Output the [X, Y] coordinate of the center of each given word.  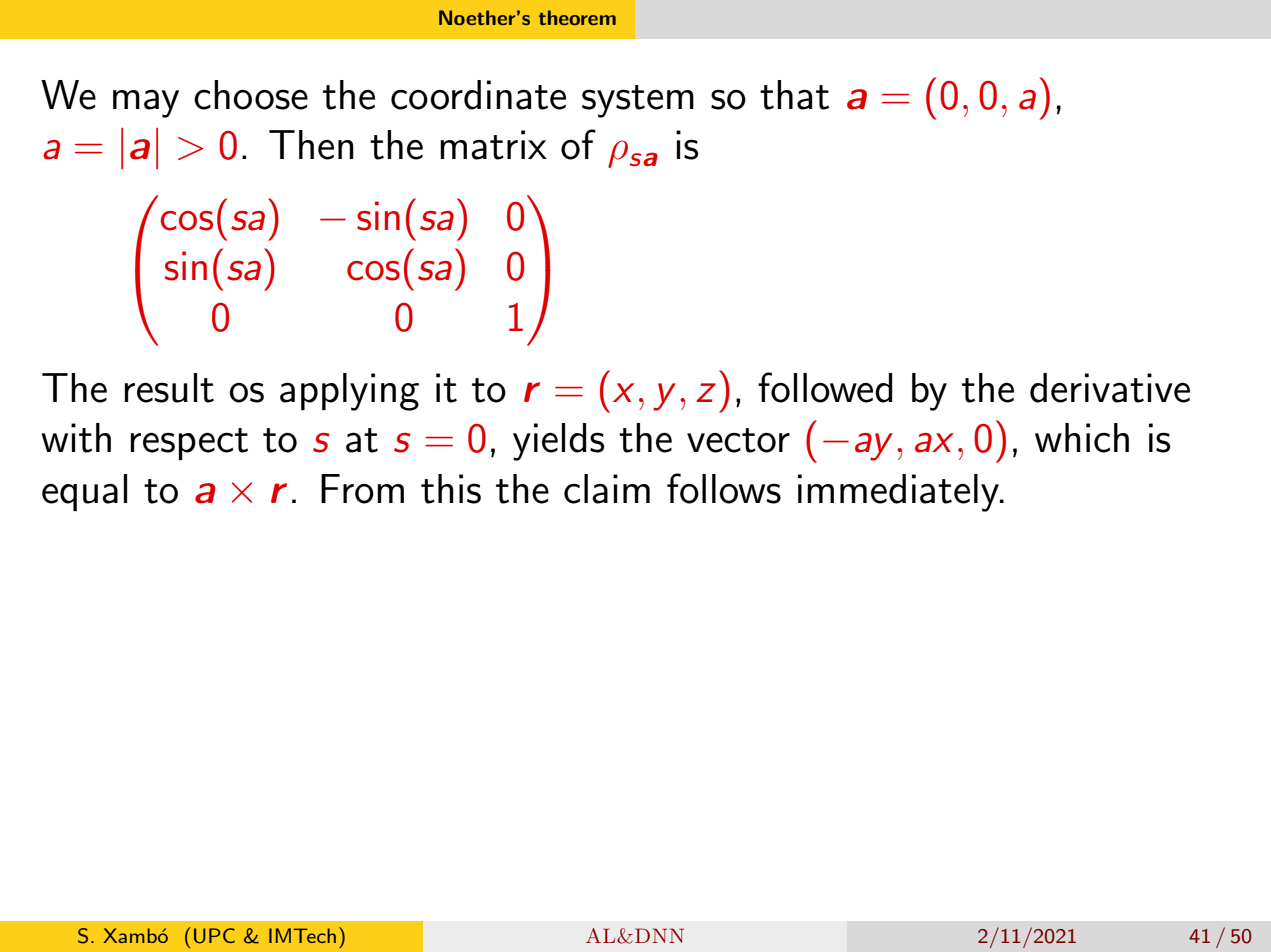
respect [189, 444]
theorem [577, 17]
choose [251, 95]
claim [607, 489]
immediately [899, 493]
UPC [214, 936]
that [794, 95]
